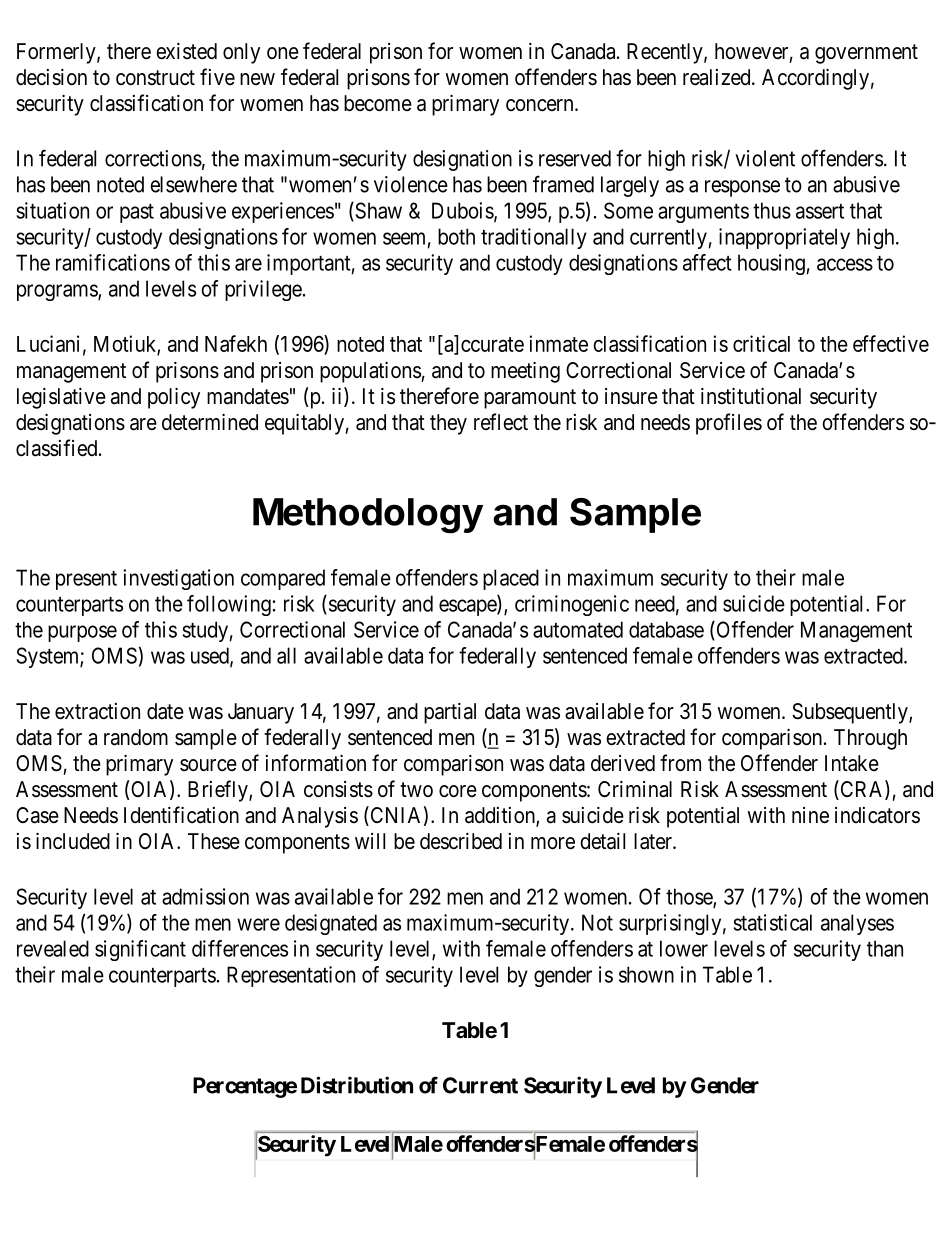  Describe the element at coordinates (140, 950) in the screenshot. I see `significant` at that location.
